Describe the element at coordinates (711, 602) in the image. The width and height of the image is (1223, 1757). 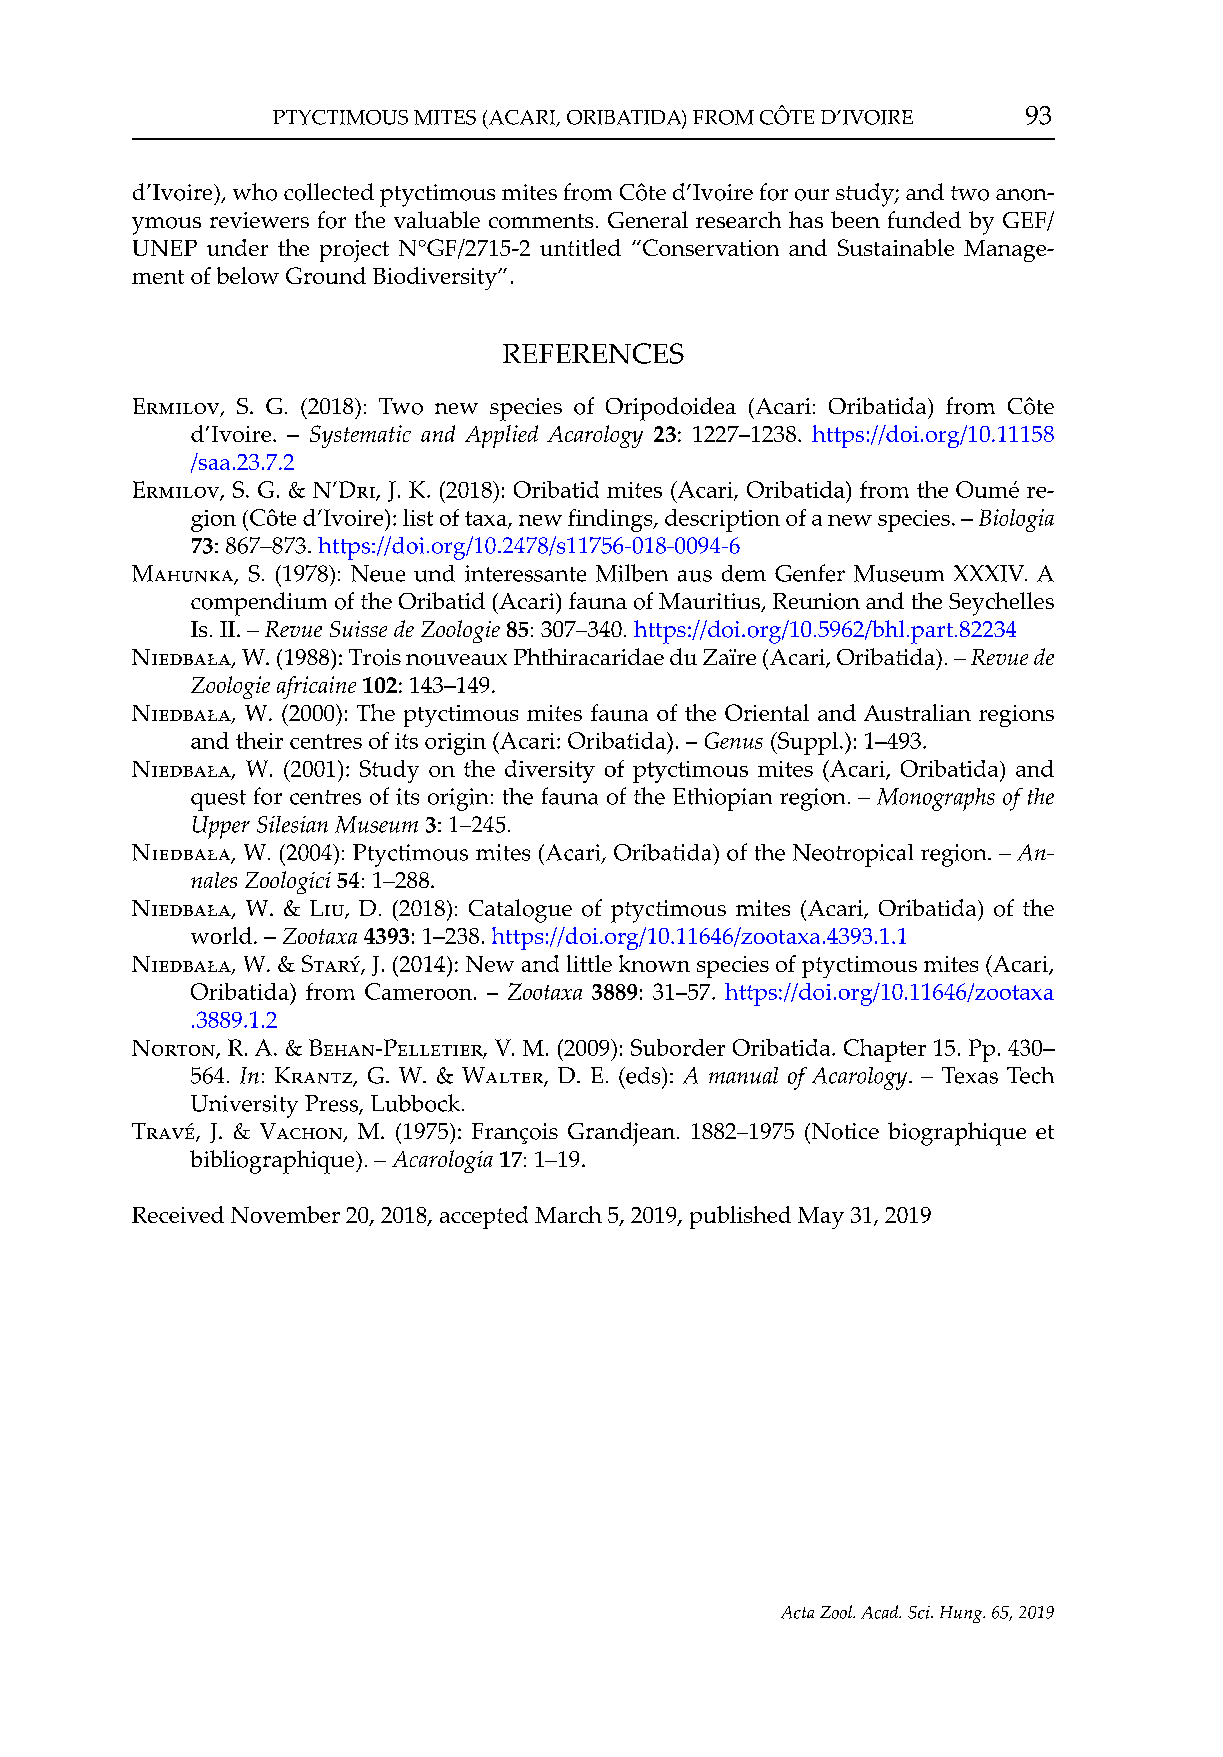
I see `Mauritius` at that location.
